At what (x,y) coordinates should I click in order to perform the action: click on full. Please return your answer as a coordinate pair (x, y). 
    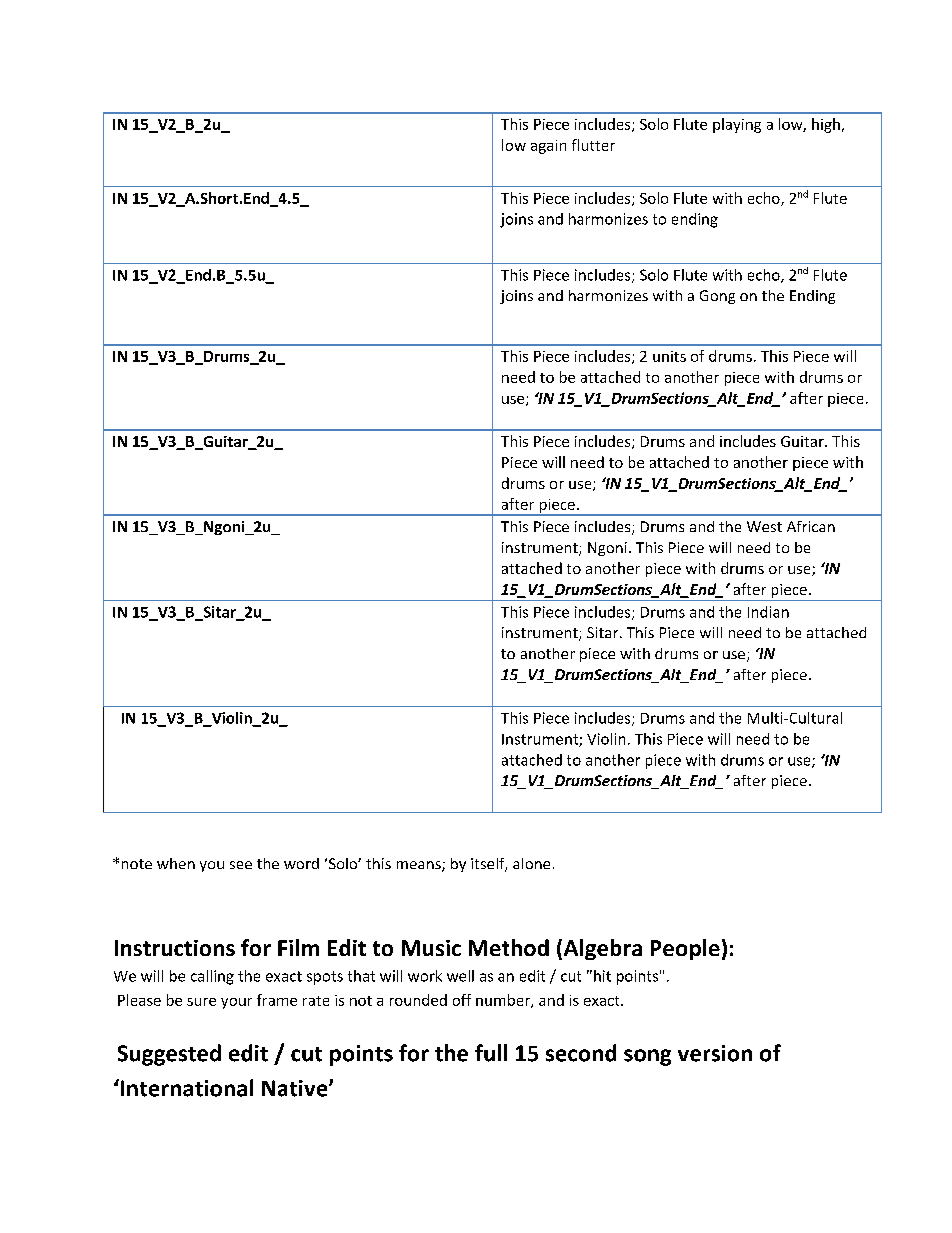
    Looking at the image, I should click on (491, 1053).
